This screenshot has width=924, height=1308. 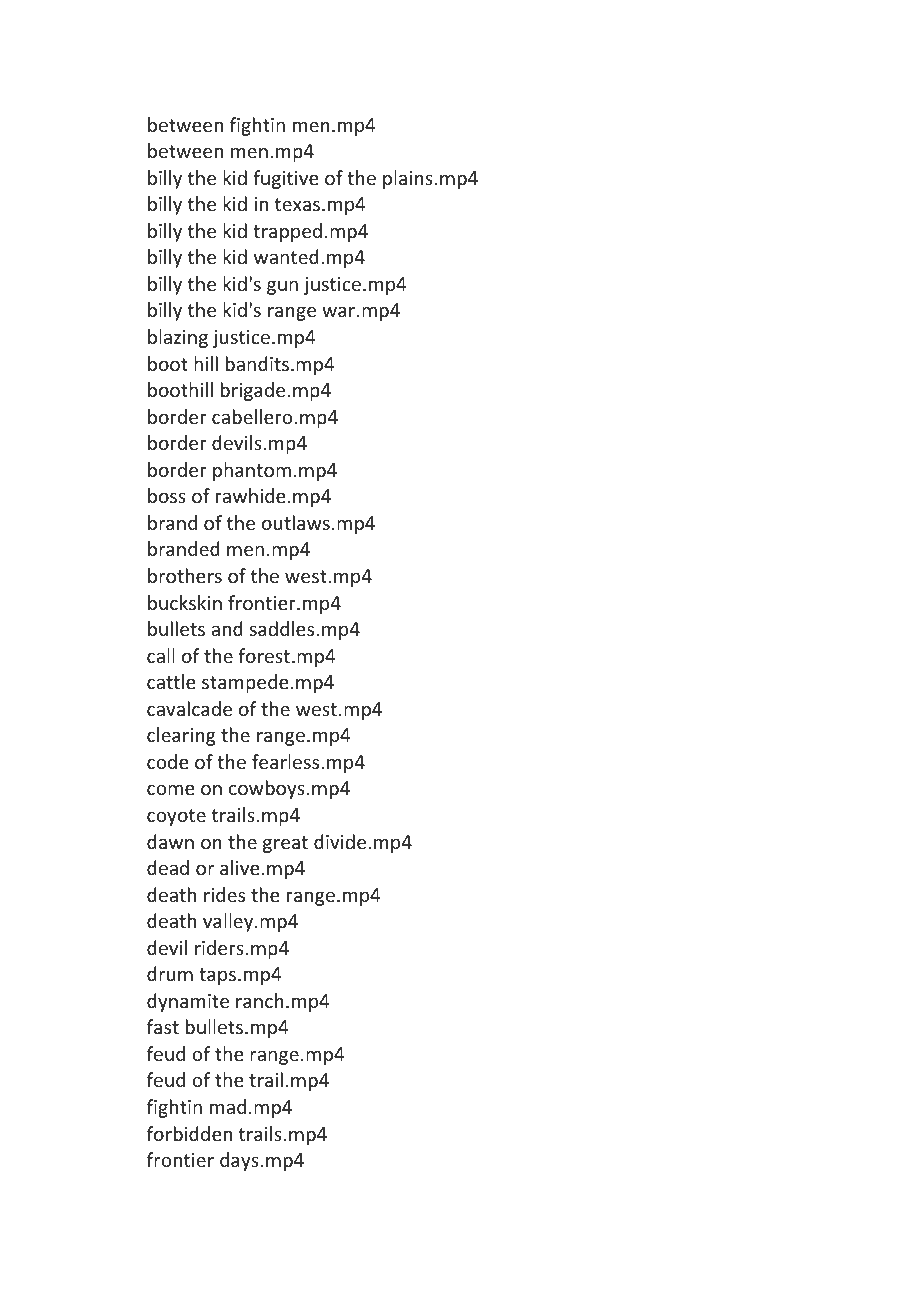 I want to click on rides, so click(x=224, y=894).
